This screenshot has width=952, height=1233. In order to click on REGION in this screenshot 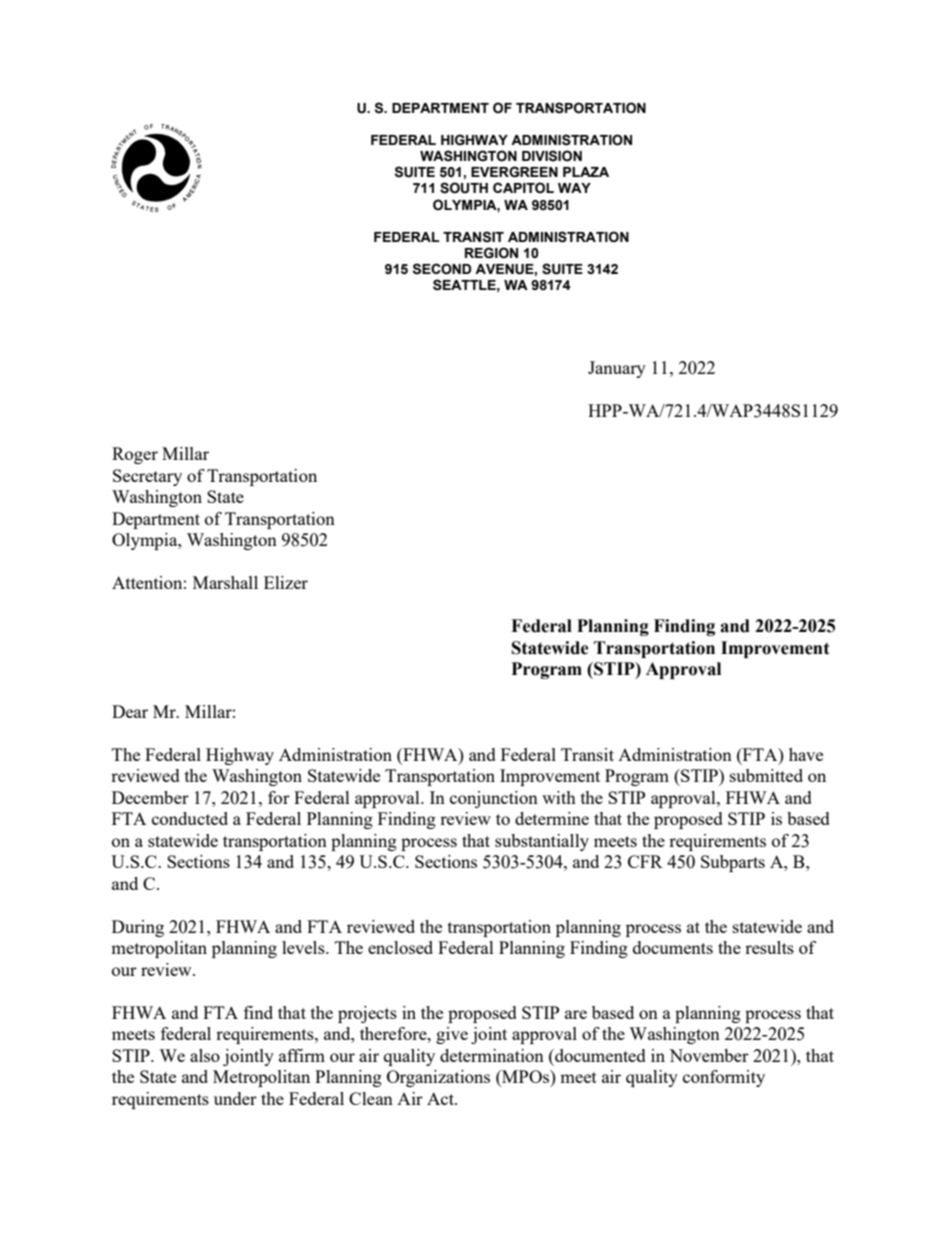, I will do `click(491, 253)`.
